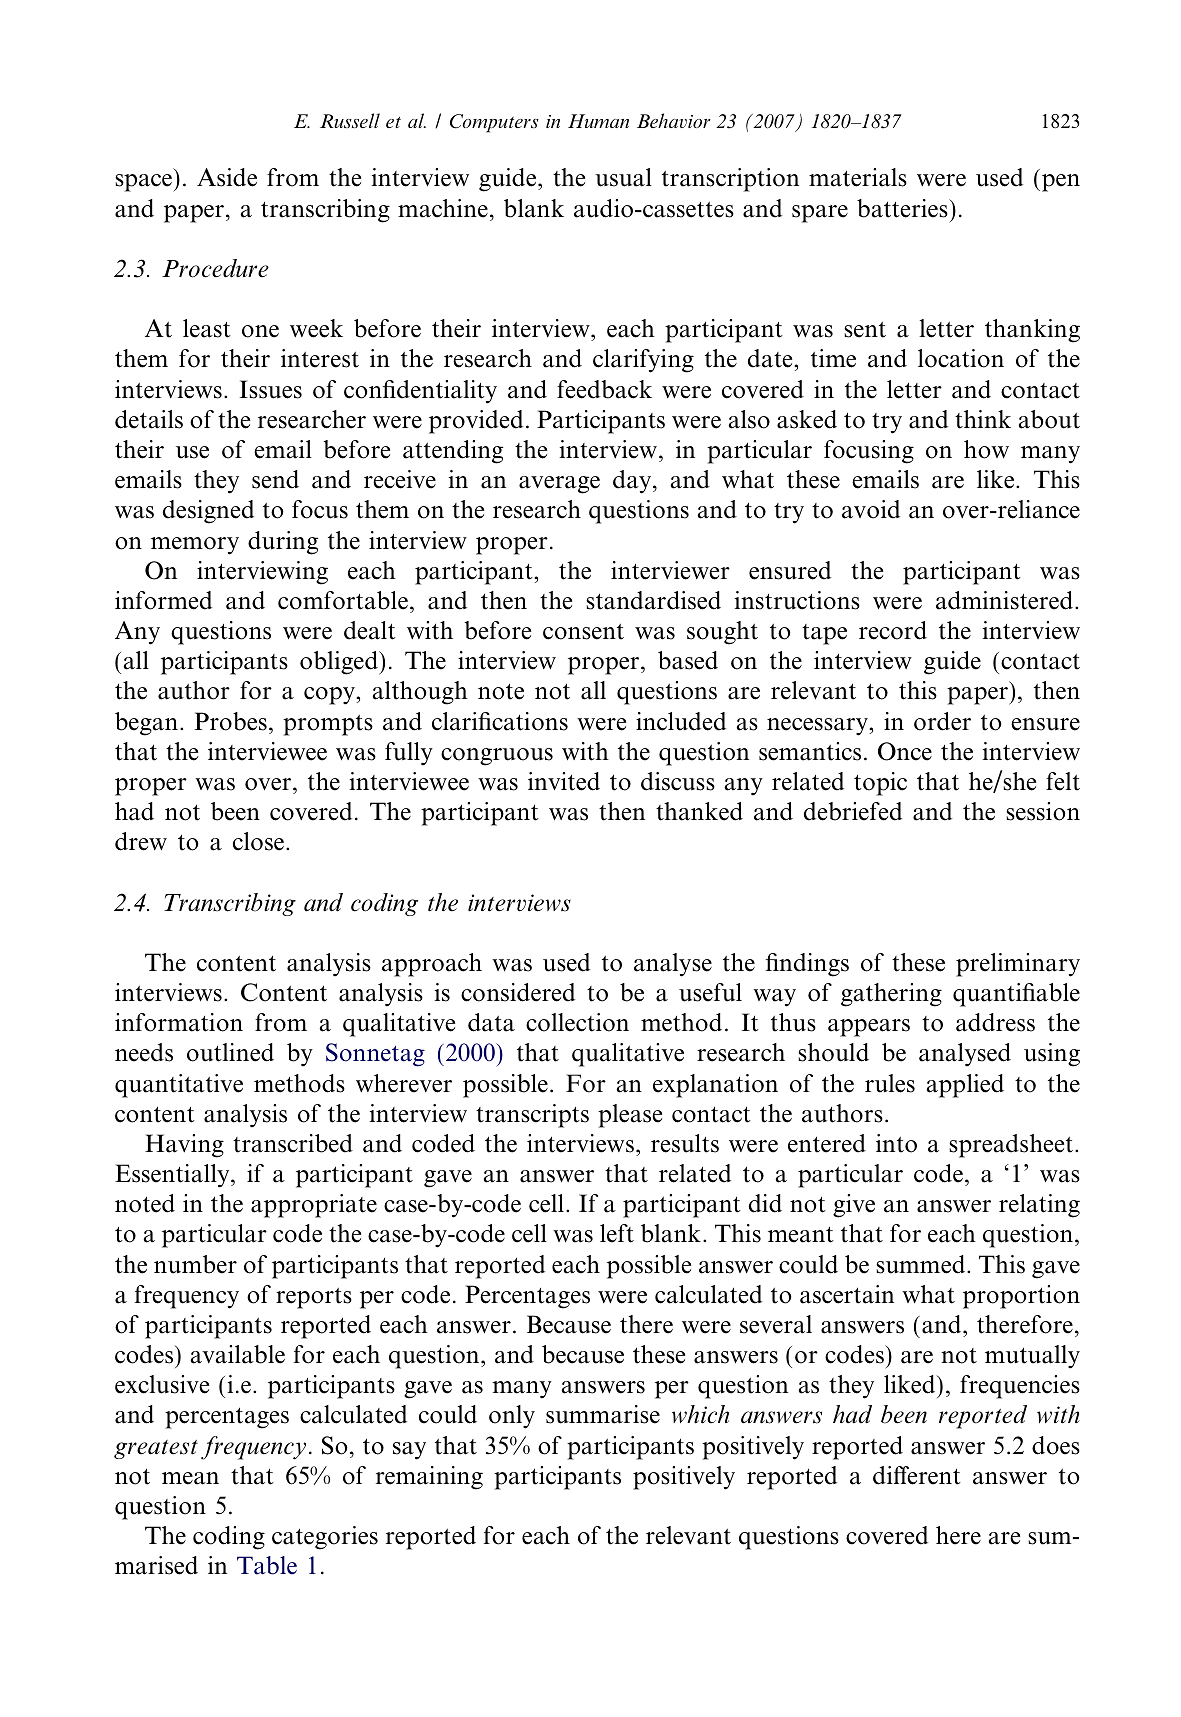 The height and width of the document is (1717, 1181). Describe the element at coordinates (1056, 1445) in the document. I see `does` at that location.
